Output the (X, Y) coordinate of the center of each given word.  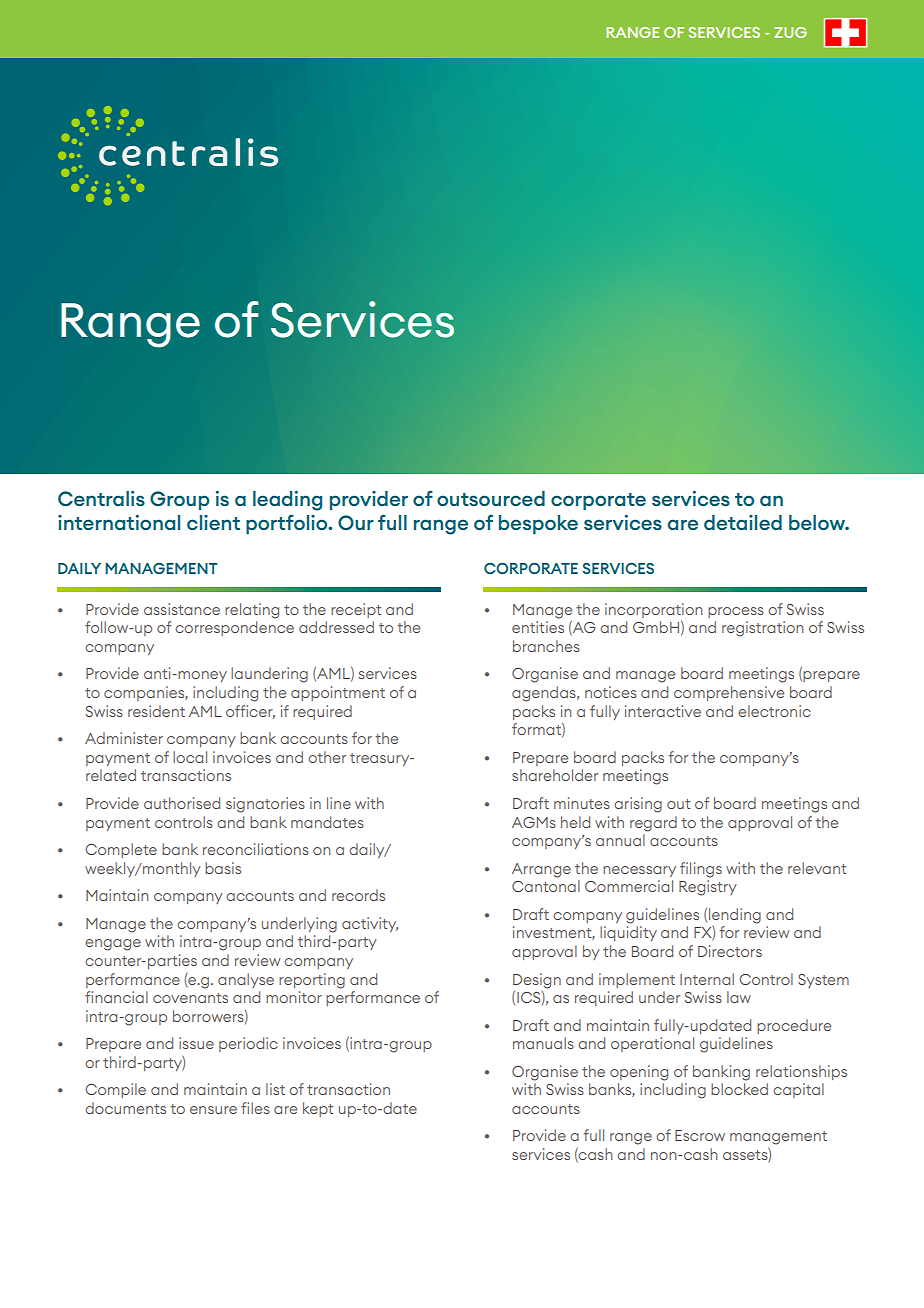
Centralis (101, 498)
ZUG (790, 32)
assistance (182, 609)
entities (538, 627)
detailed (743, 522)
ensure (213, 1110)
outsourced (491, 498)
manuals (543, 1043)
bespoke (538, 524)
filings (701, 870)
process (736, 612)
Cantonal (546, 886)
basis (223, 868)
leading (287, 501)
